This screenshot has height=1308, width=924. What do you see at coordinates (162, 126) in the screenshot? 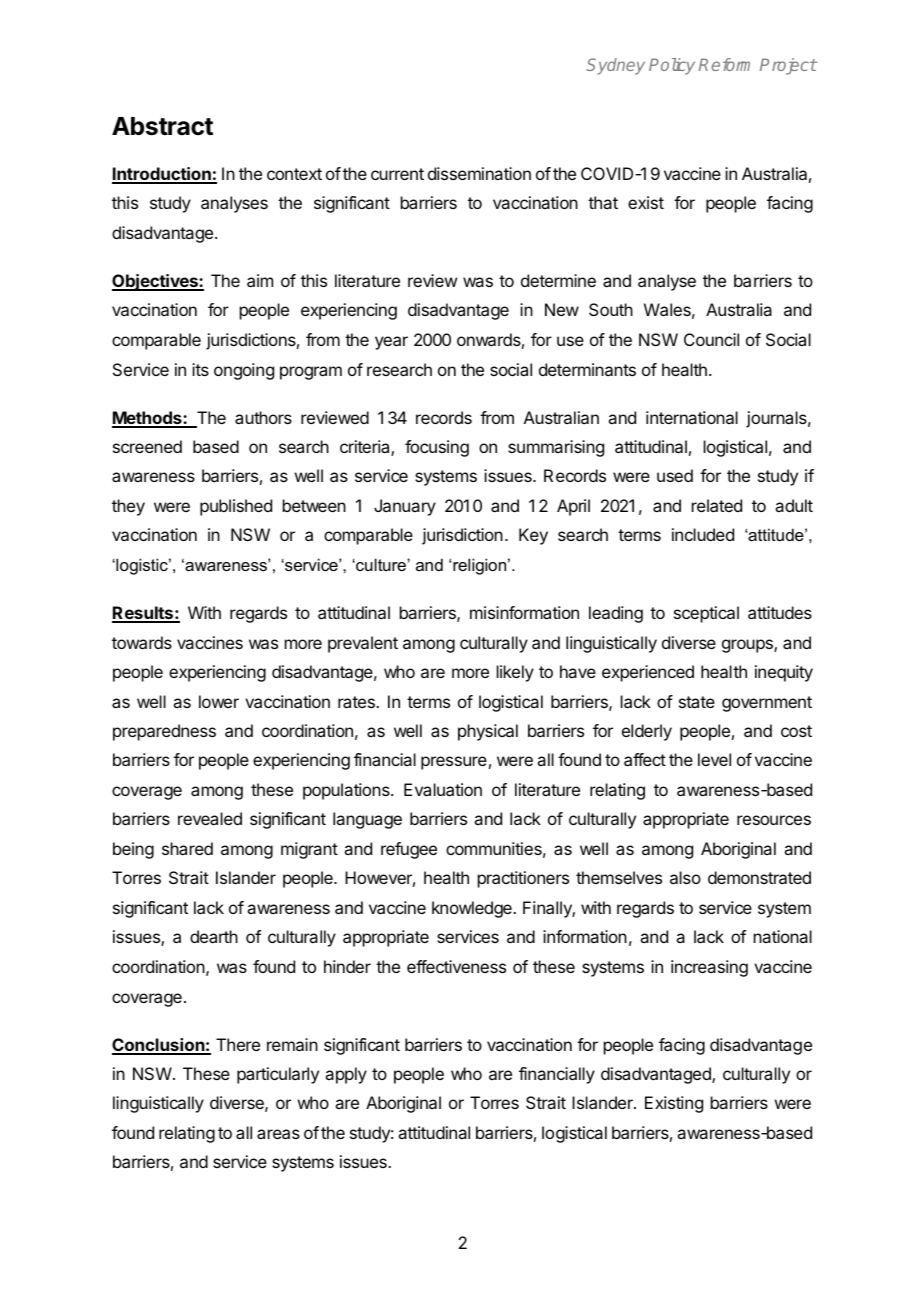
I see `Abstract` at bounding box center [162, 126].
